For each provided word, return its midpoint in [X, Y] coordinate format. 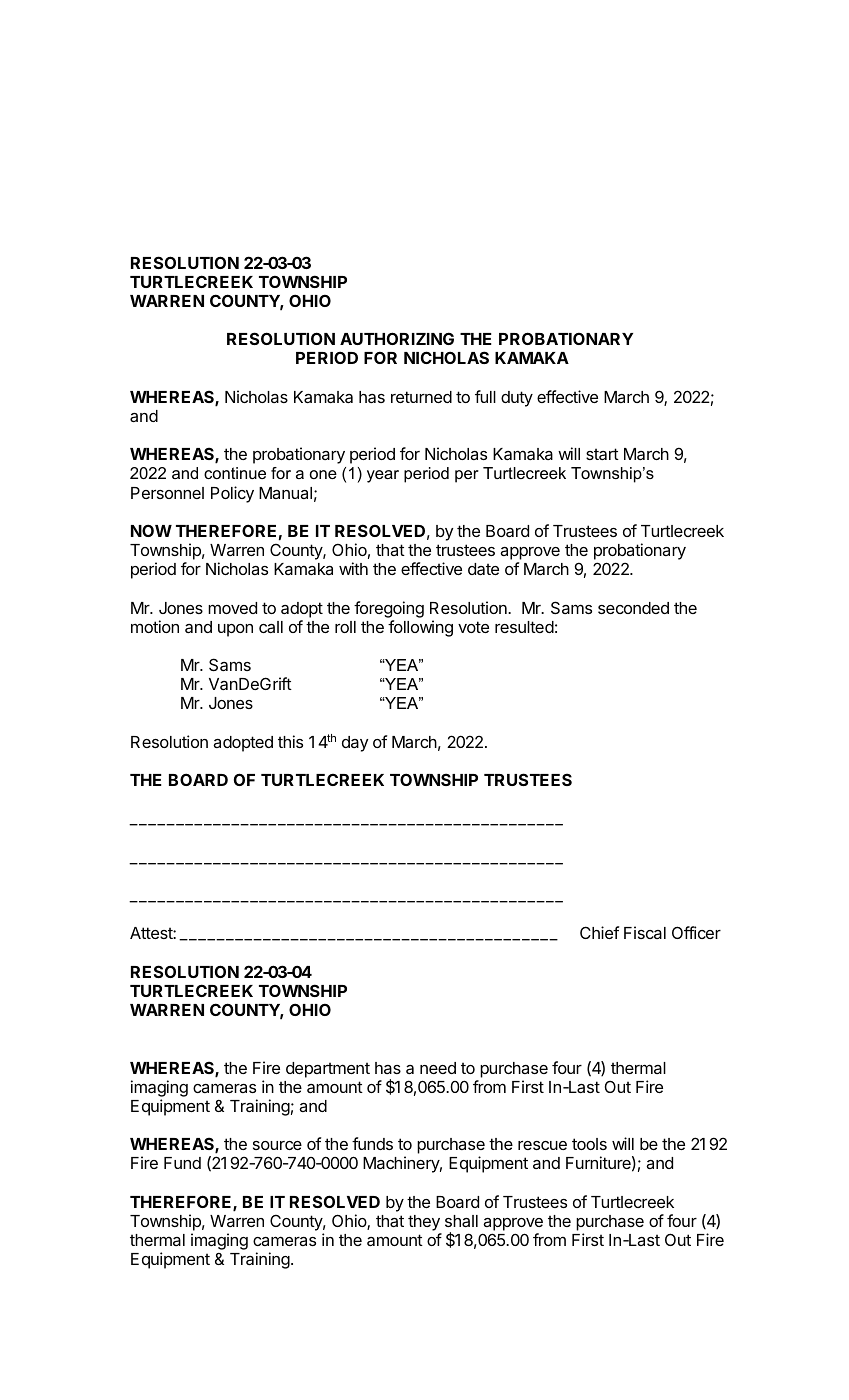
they [424, 1223]
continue [235, 473]
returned [421, 397]
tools [589, 1144]
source [277, 1145]
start [602, 454]
